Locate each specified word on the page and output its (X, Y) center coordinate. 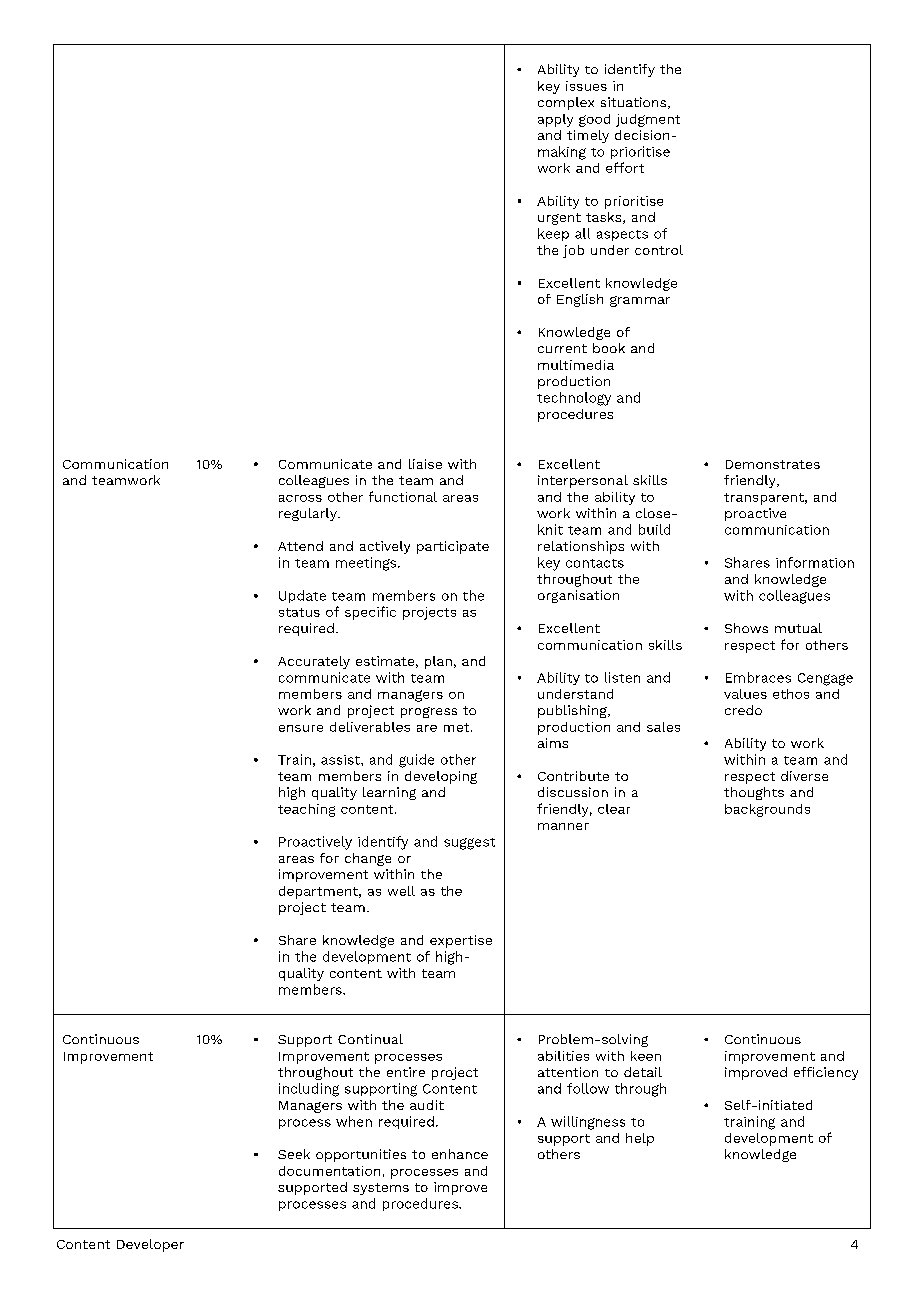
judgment (648, 120)
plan (438, 662)
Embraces (758, 677)
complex (566, 103)
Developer (150, 1245)
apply (555, 120)
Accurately (314, 662)
